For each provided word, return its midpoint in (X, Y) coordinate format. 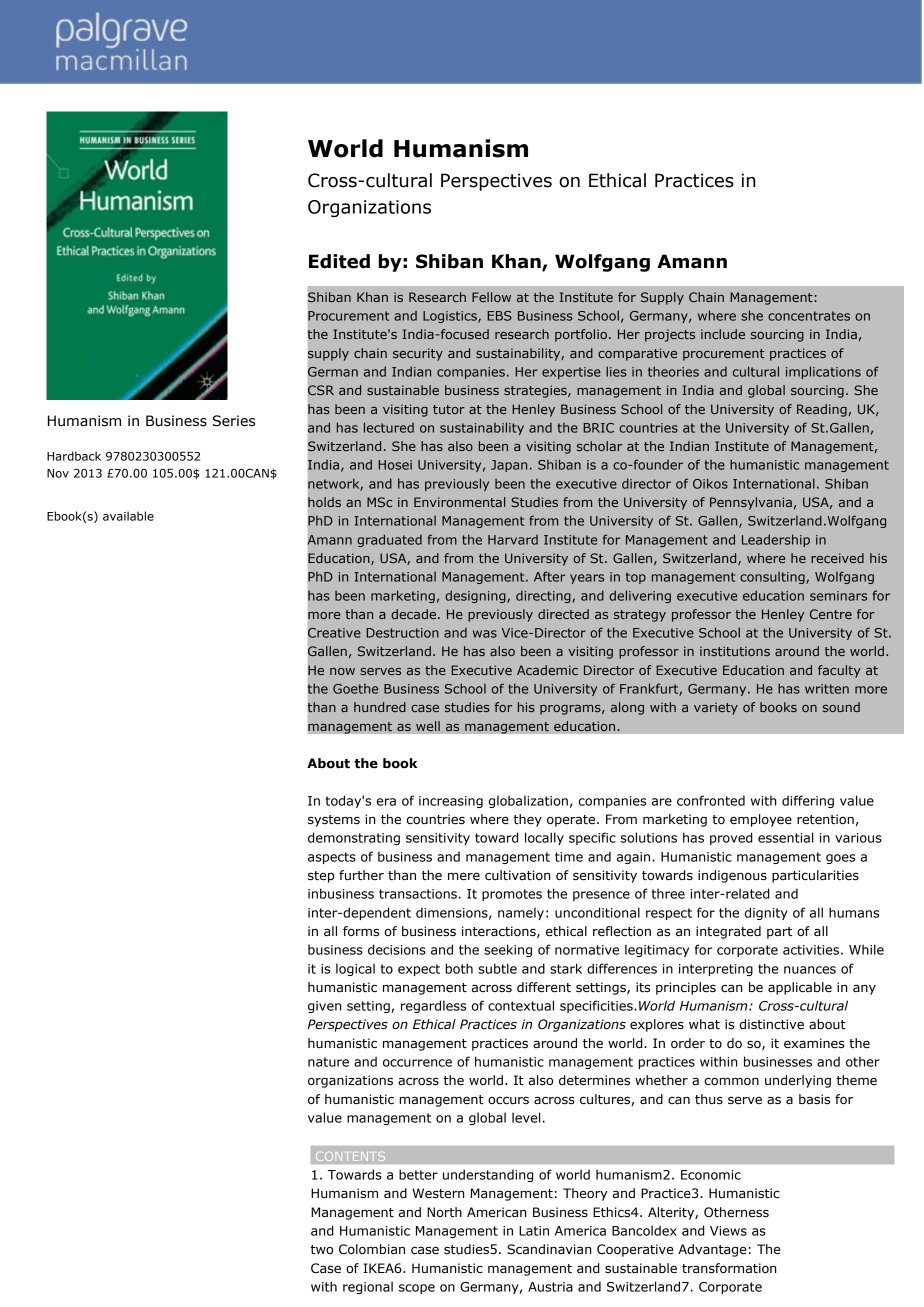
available (128, 516)
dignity (766, 913)
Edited (339, 261)
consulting (773, 578)
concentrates (809, 316)
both (459, 968)
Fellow (491, 297)
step (321, 877)
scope (417, 1289)
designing (476, 596)
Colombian (372, 1249)
